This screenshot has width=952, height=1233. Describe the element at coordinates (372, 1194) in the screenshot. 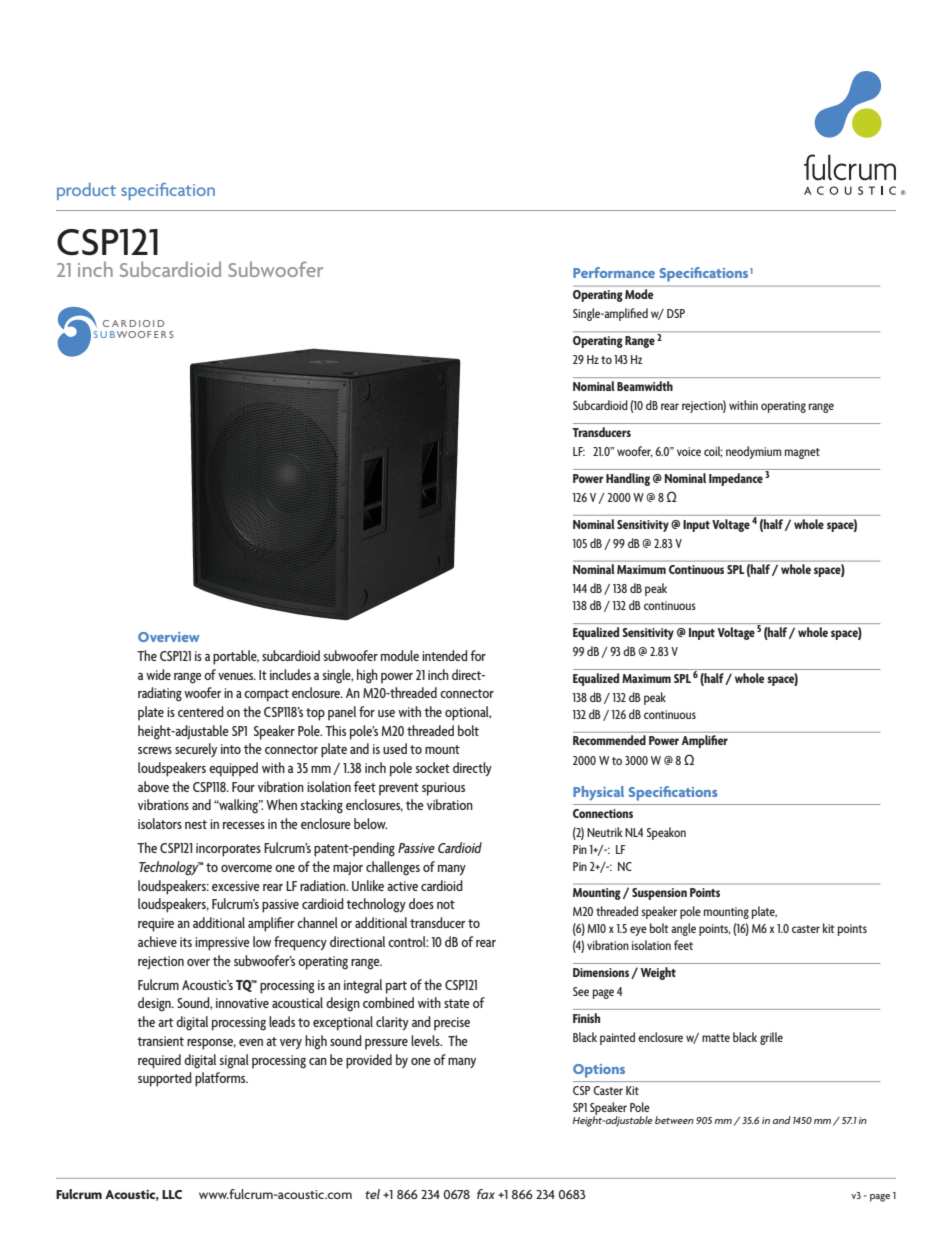

I see `tel` at that location.
